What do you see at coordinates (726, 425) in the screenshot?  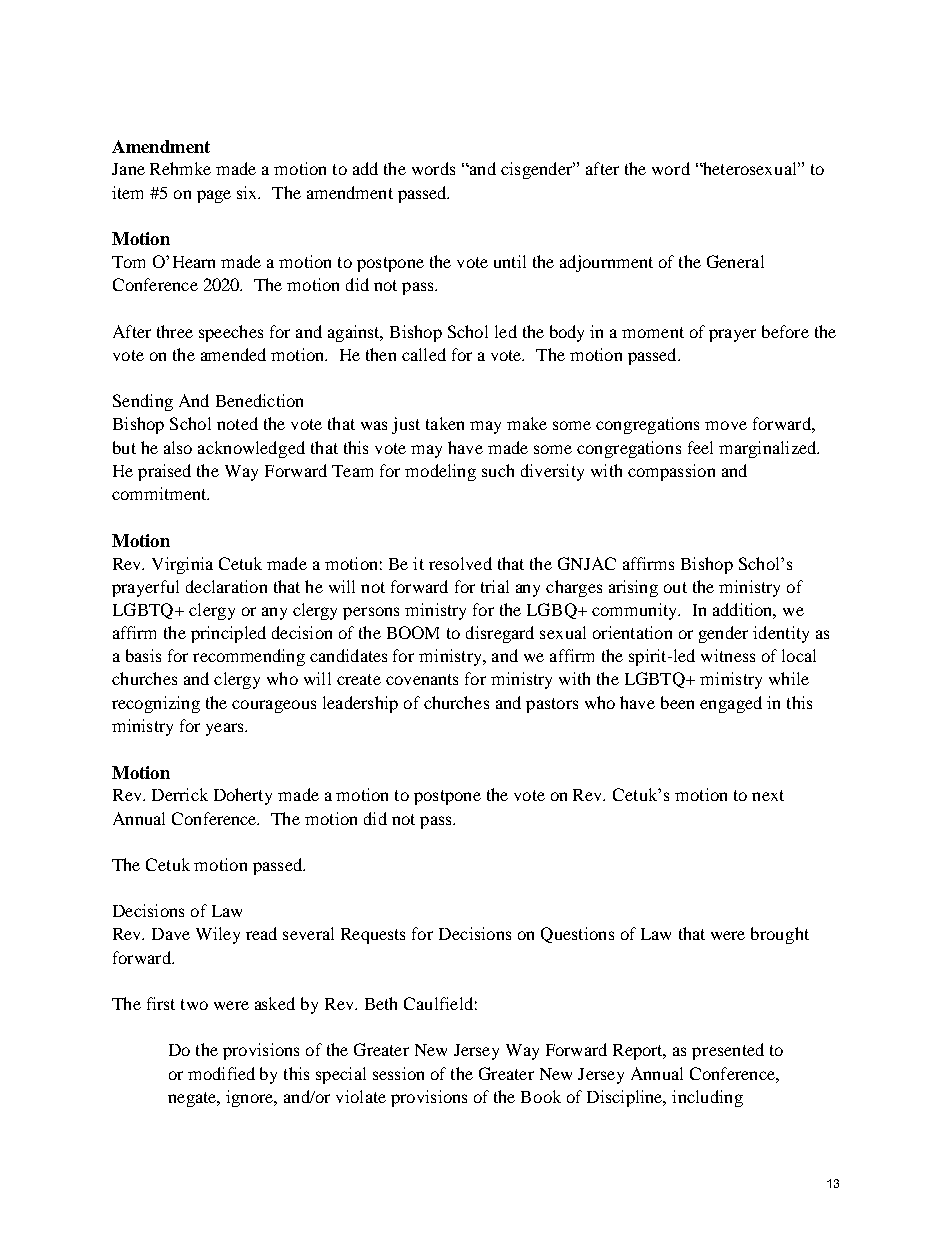 I see `move` at bounding box center [726, 425].
